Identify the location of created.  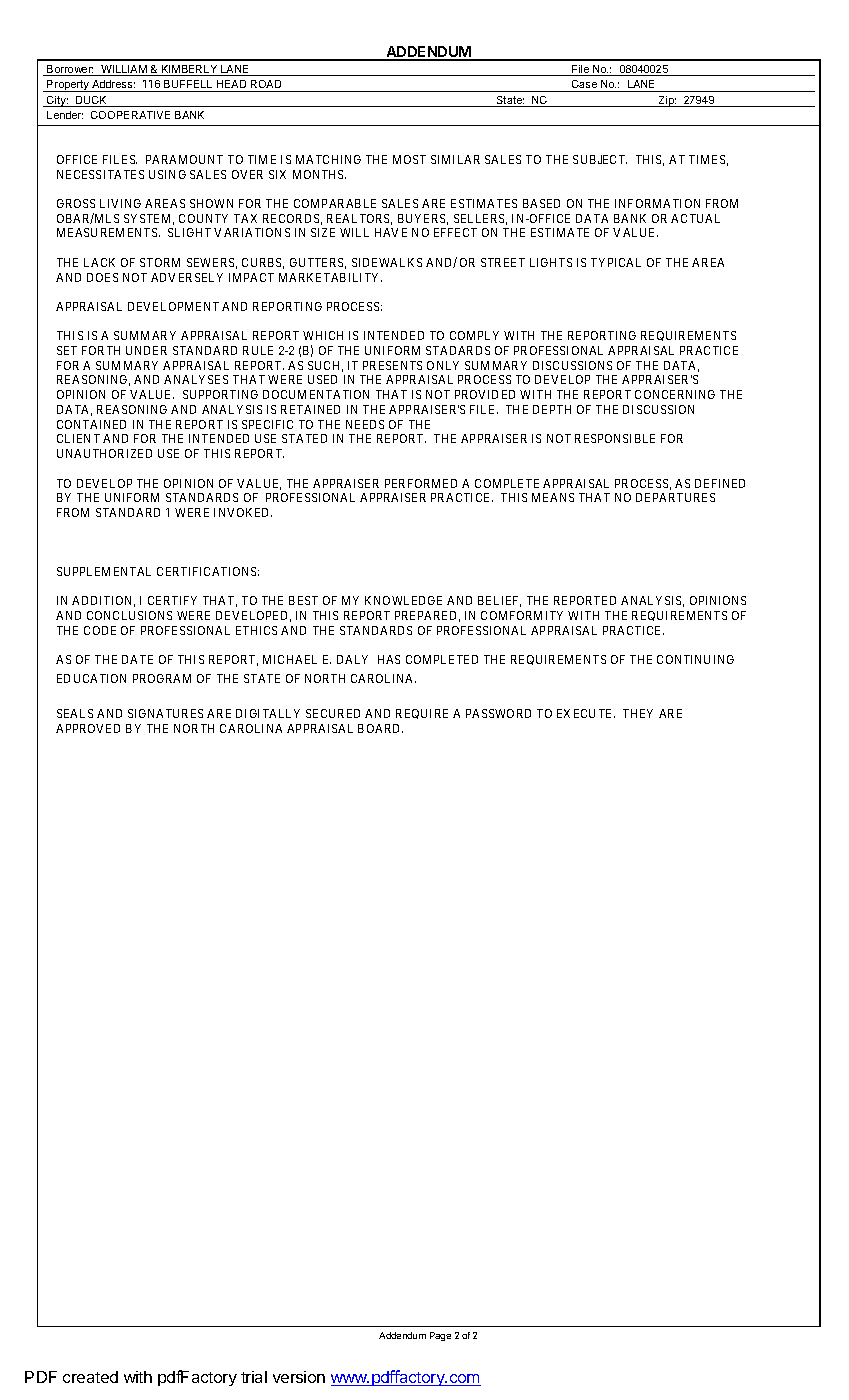
(90, 1377).
